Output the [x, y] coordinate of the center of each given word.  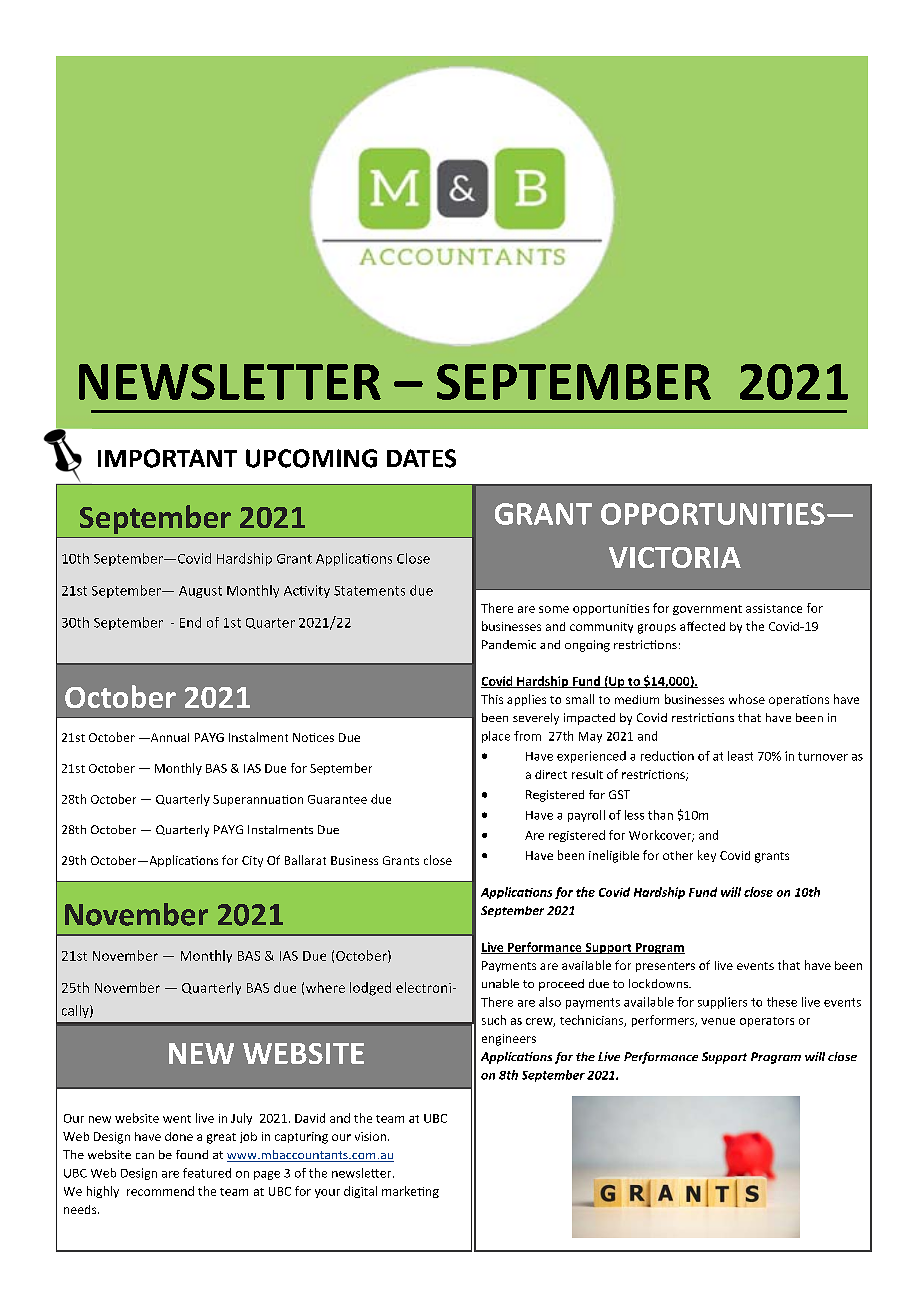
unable [500, 983]
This [492, 699]
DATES [421, 458]
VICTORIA [675, 557]
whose [747, 699]
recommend [160, 1191]
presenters [665, 967]
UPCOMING [311, 458]
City [252, 861]
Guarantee [337, 799]
